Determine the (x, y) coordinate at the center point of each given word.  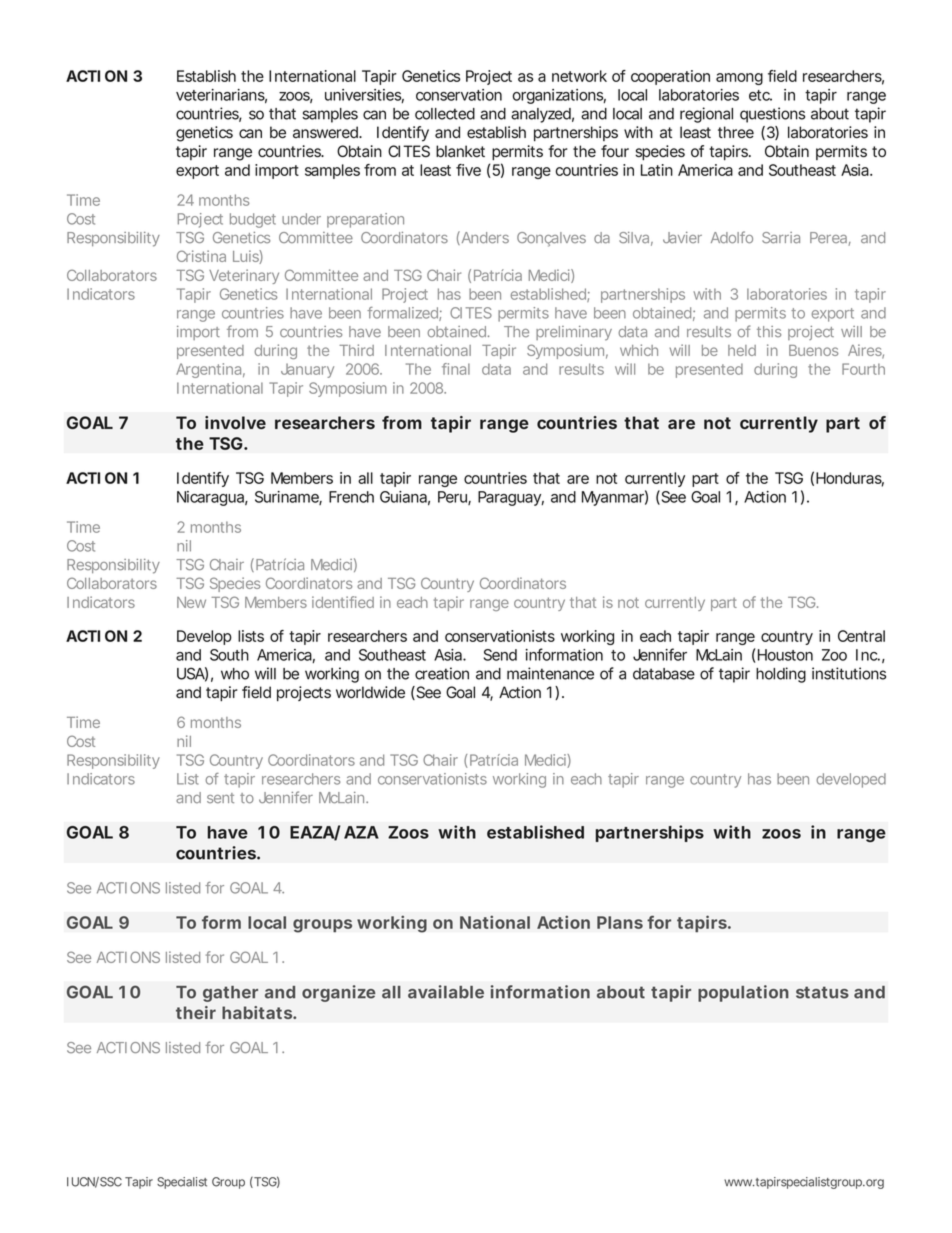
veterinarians (221, 96)
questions (772, 115)
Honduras (850, 479)
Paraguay (511, 498)
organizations (559, 96)
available (446, 992)
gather (230, 994)
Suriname (288, 498)
